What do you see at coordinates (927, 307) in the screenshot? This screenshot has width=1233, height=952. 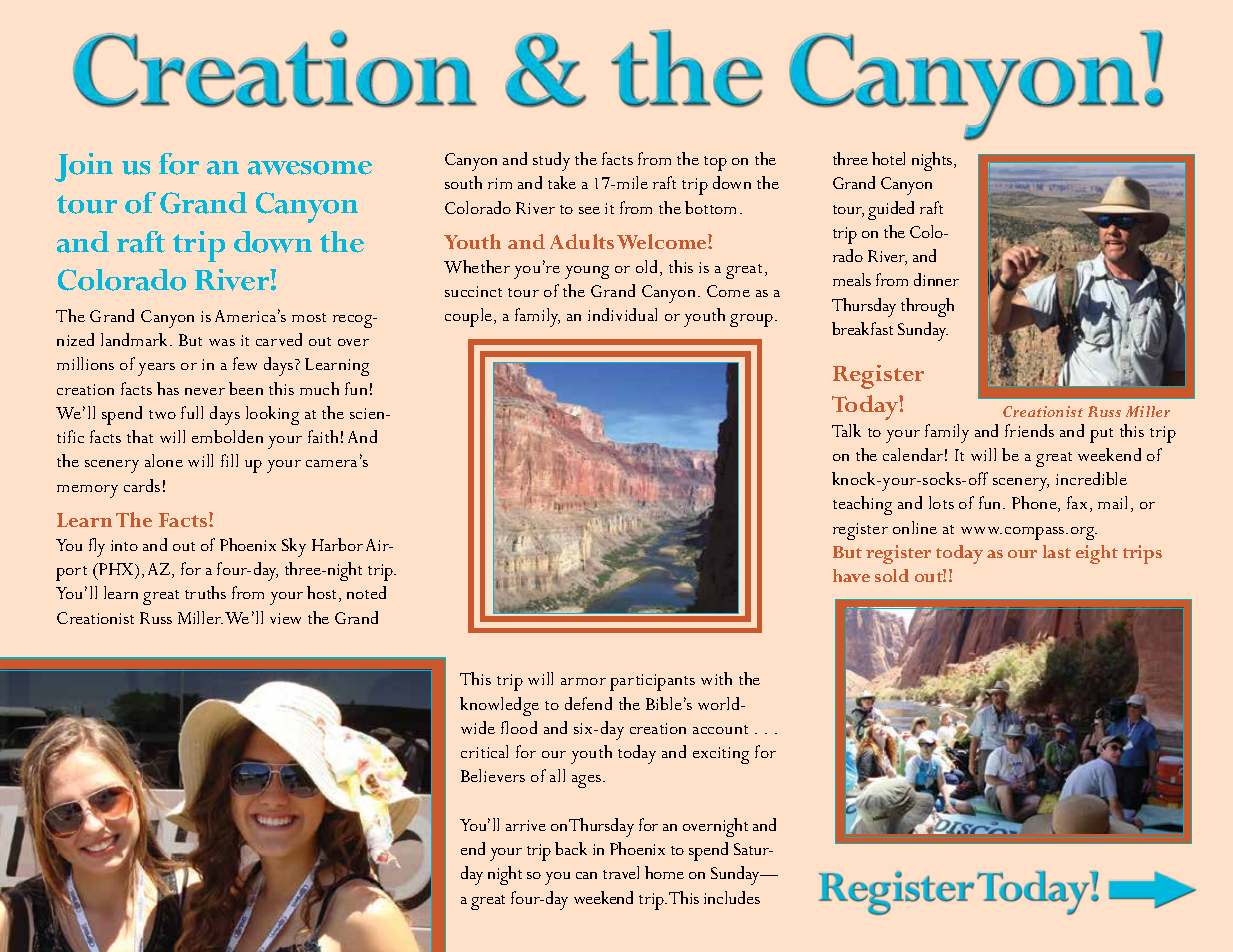 I see `through` at bounding box center [927, 307].
